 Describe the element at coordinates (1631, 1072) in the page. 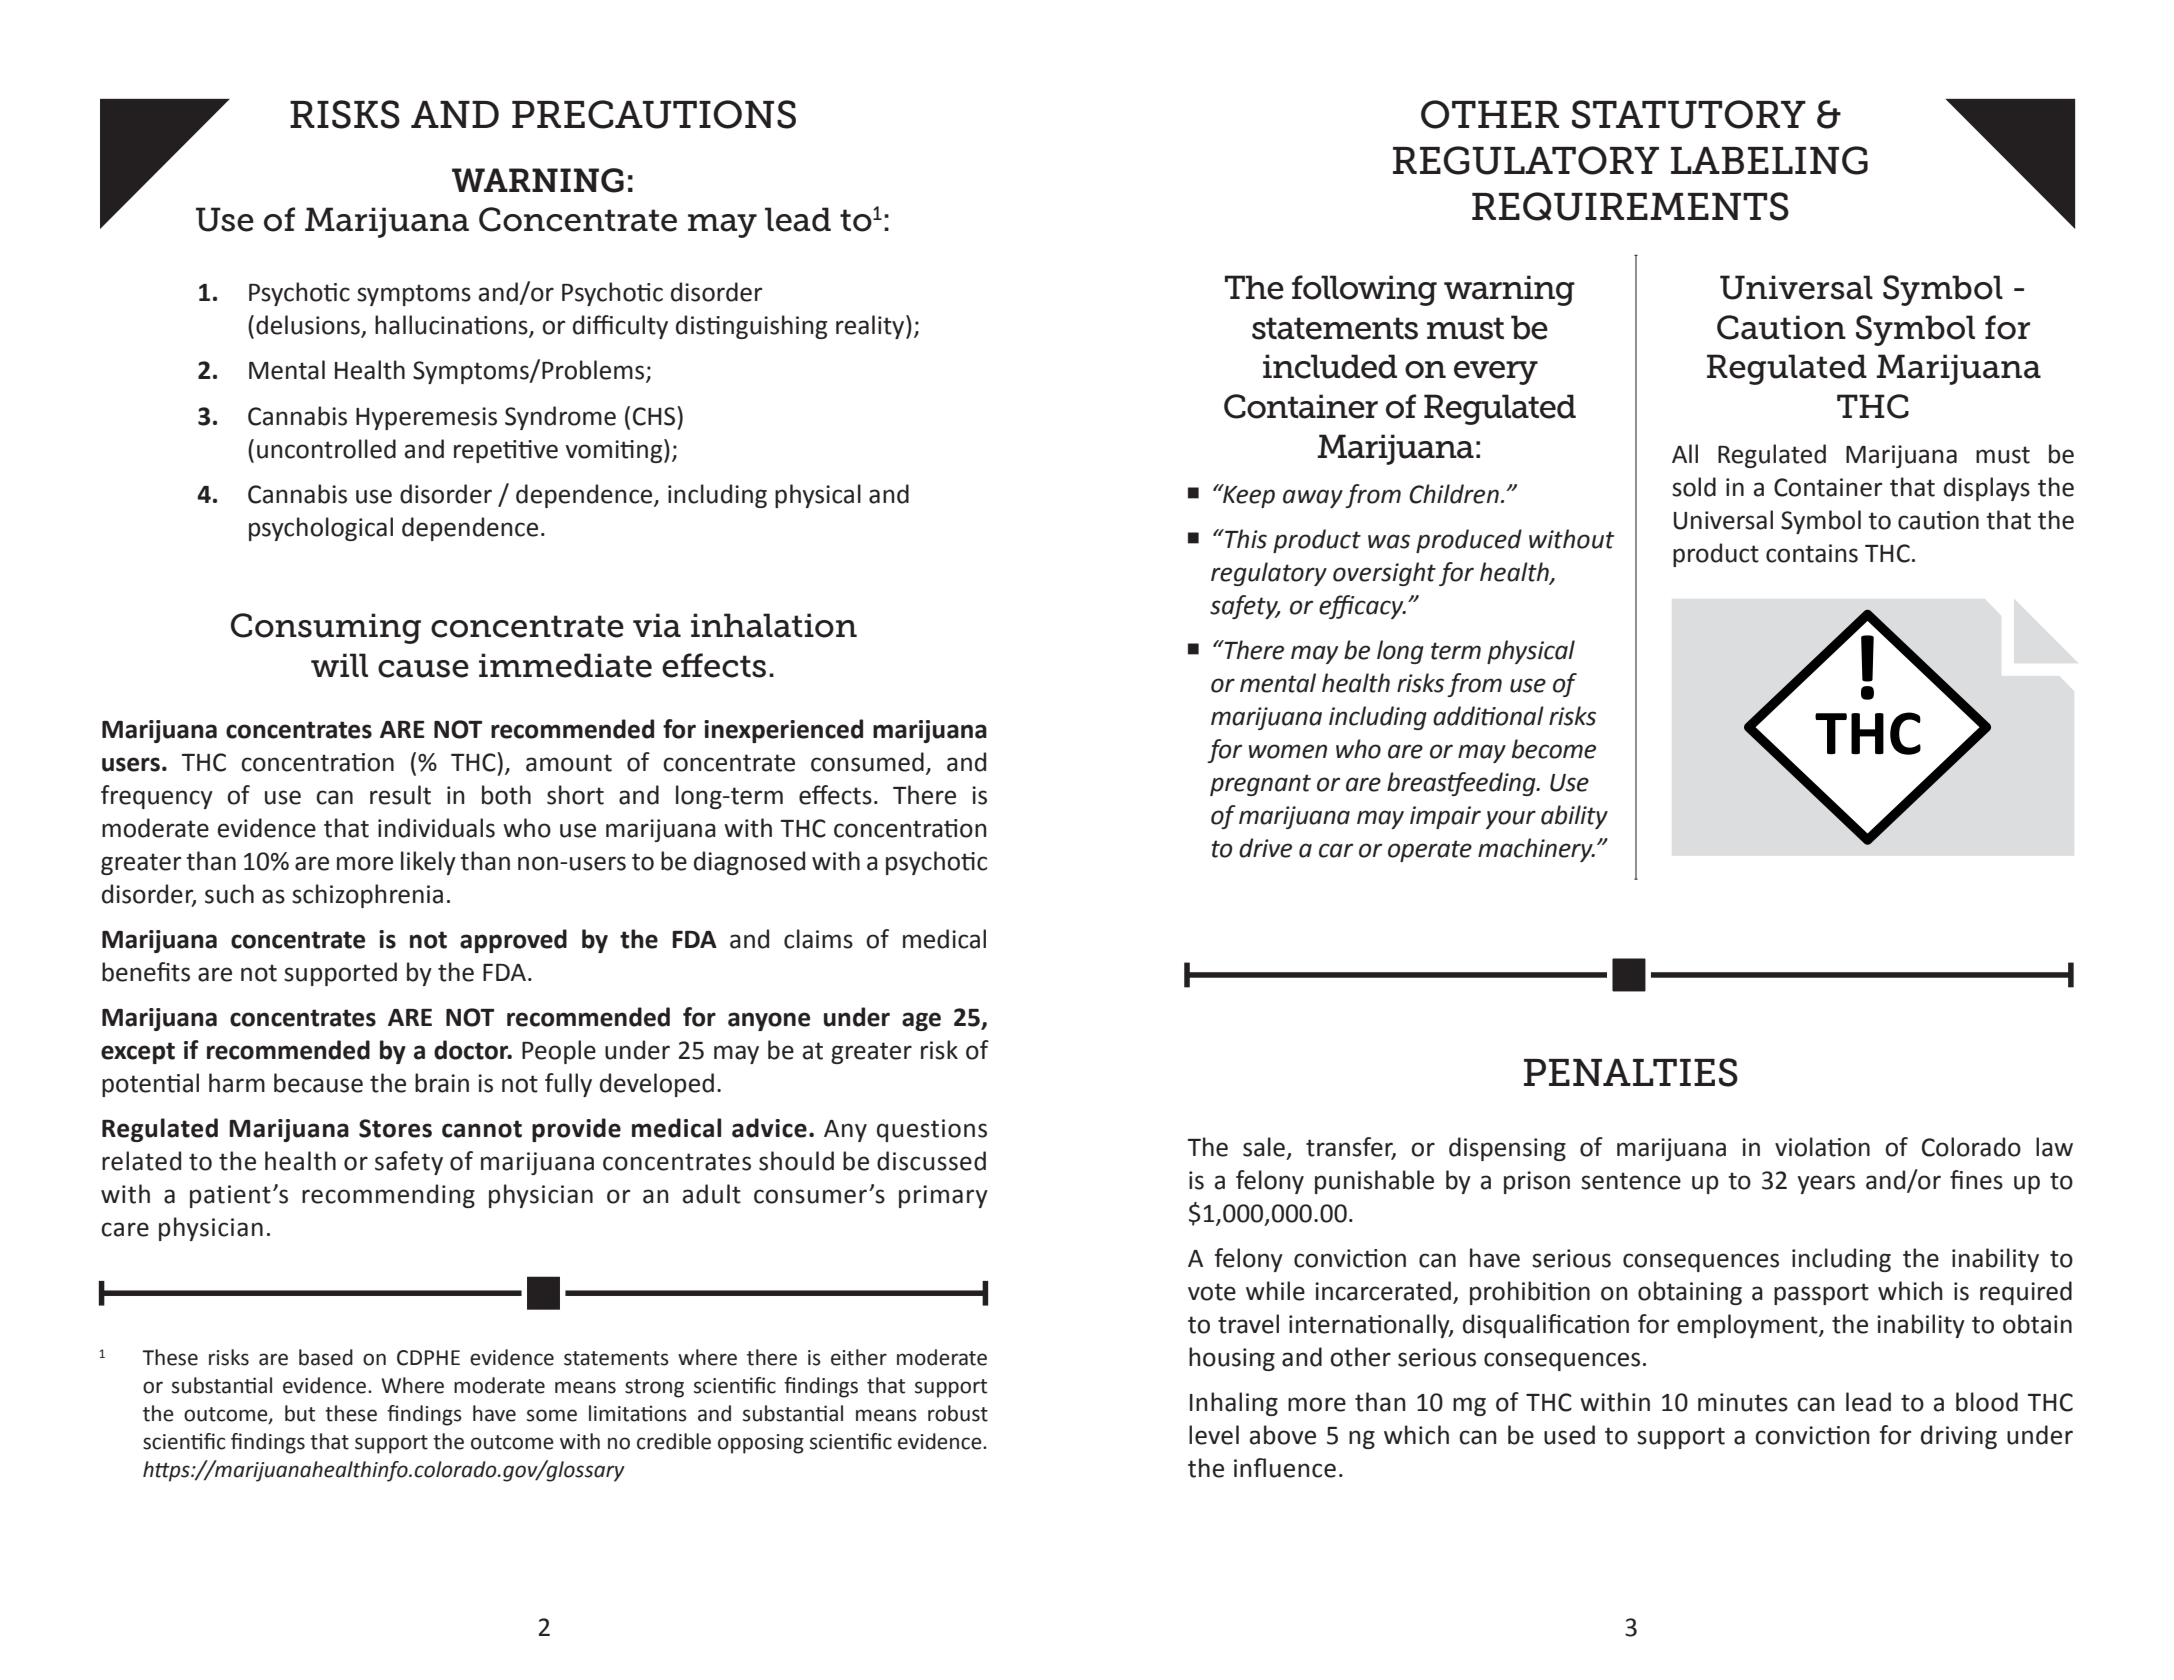

I see `PENALTIES` at that location.
